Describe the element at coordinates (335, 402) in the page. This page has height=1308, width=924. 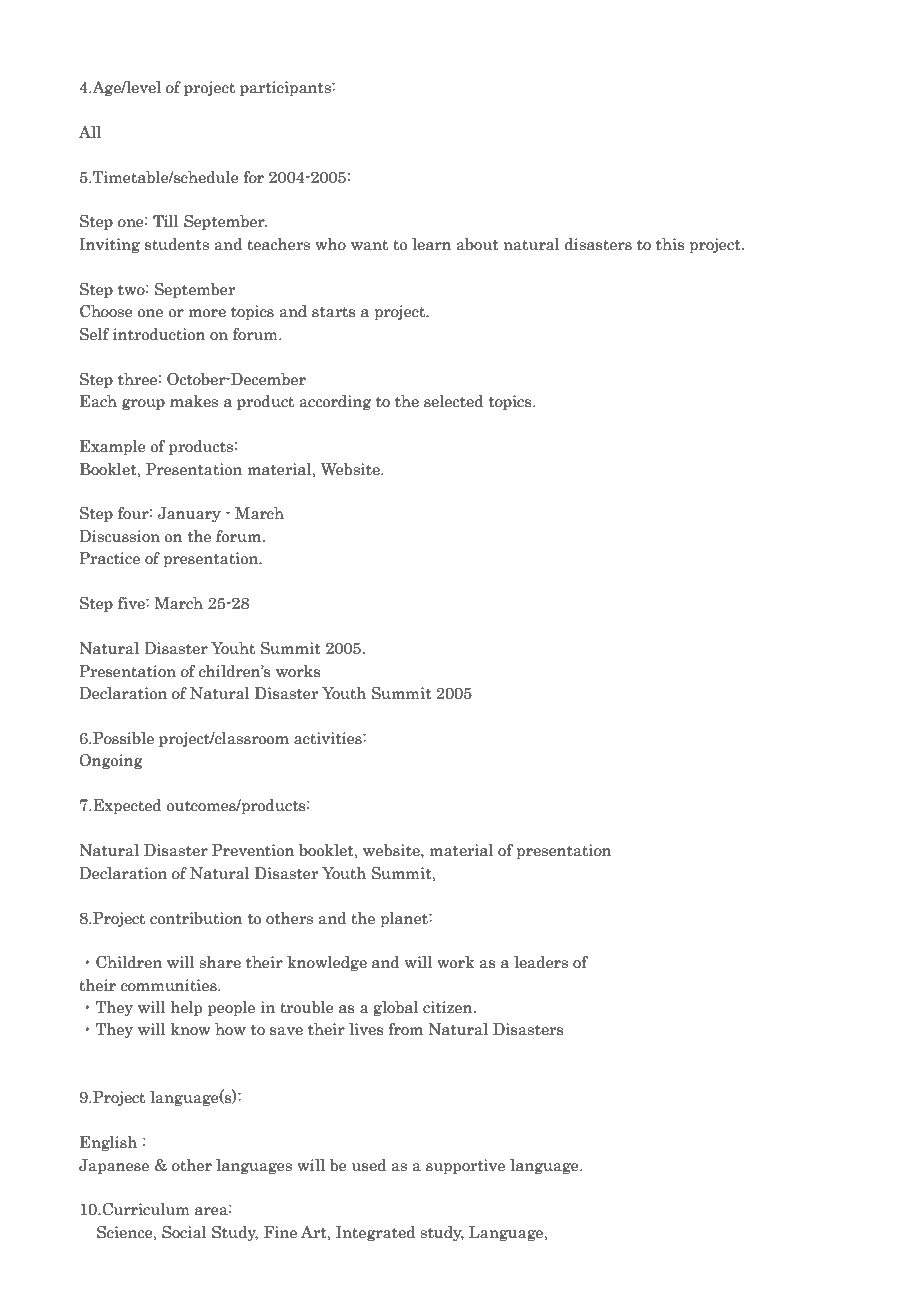
I see `according` at that location.
